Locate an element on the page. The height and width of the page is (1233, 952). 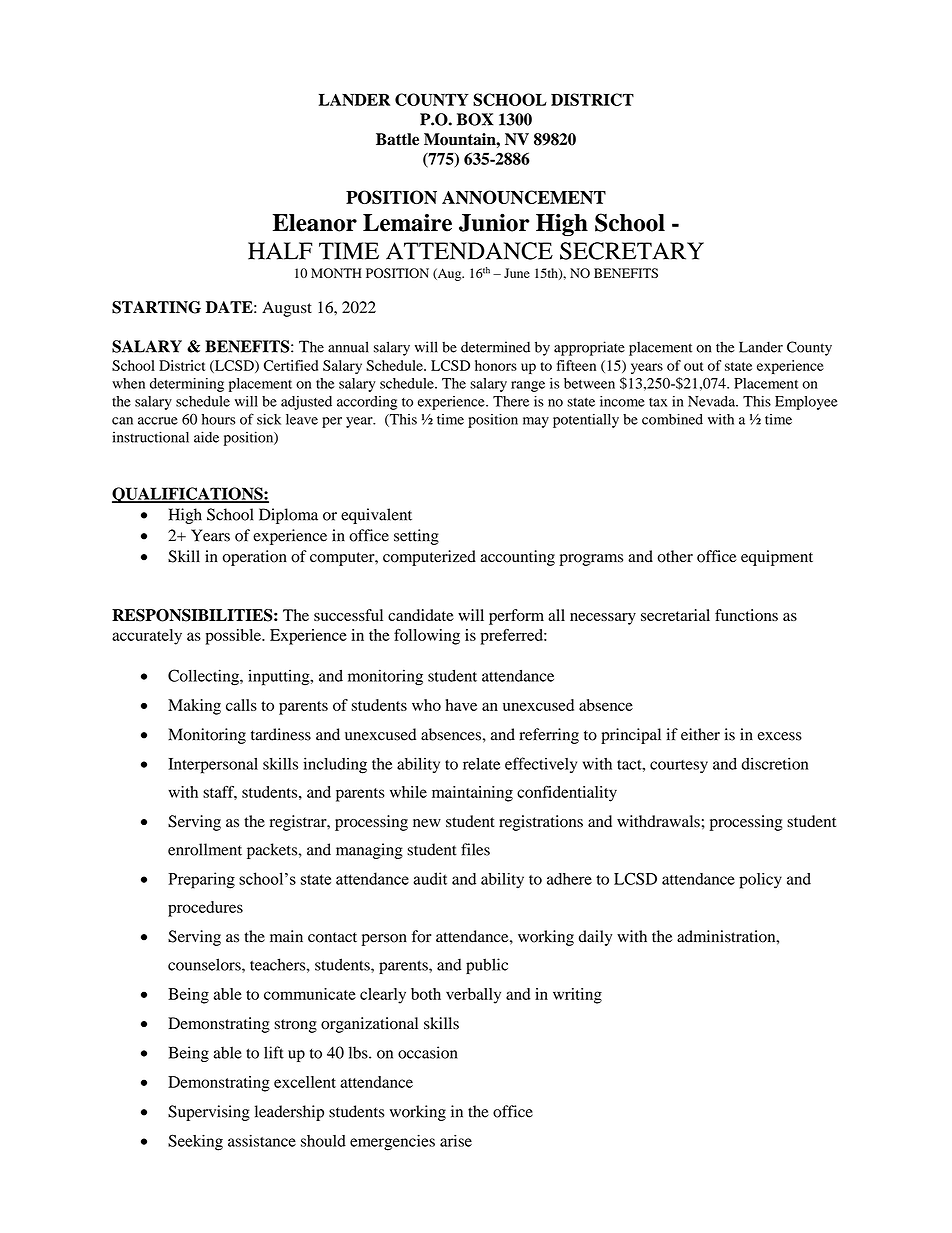
SECRETARY is located at coordinates (632, 251).
